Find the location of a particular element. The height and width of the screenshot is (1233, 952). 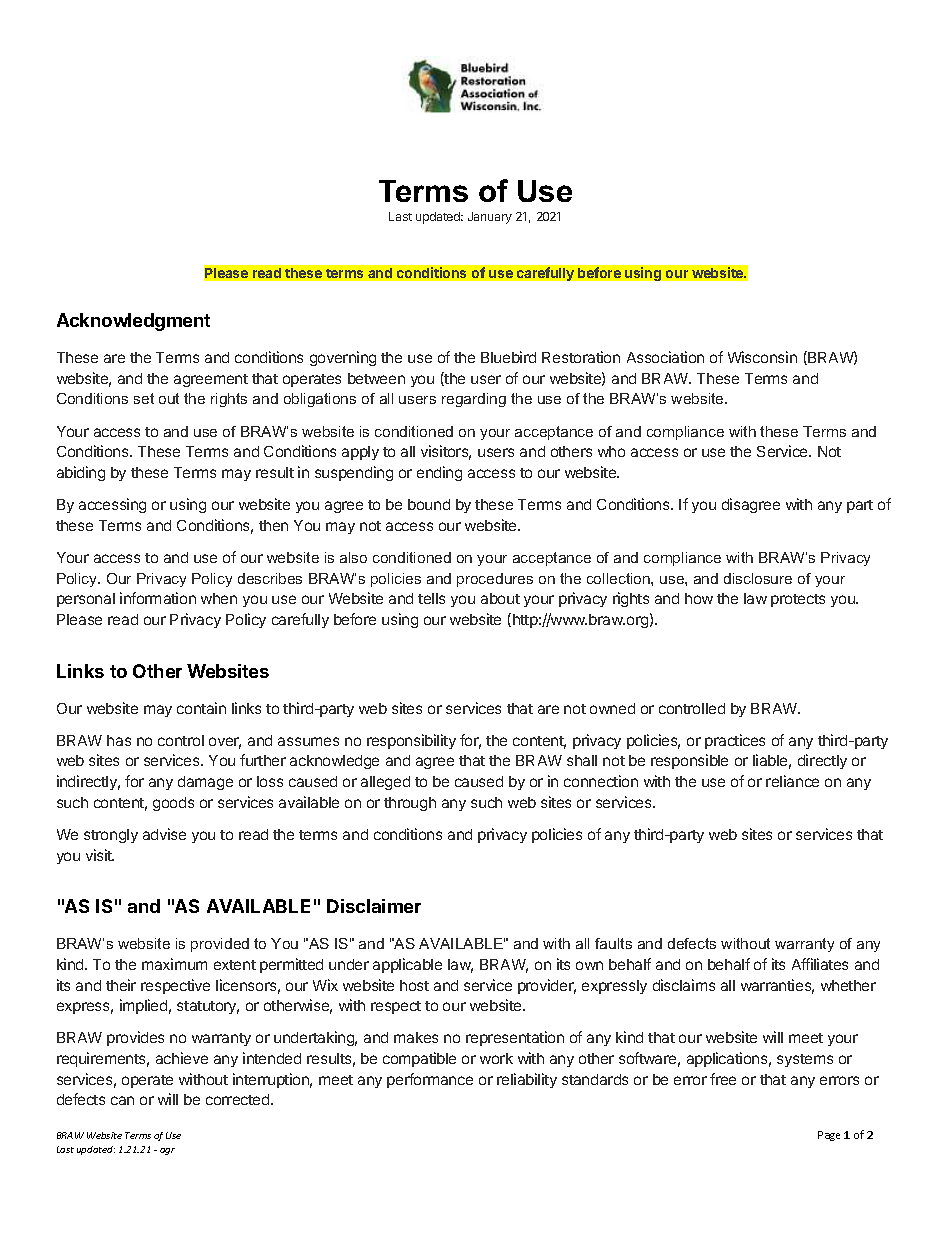

Wisconsin is located at coordinates (762, 357).
